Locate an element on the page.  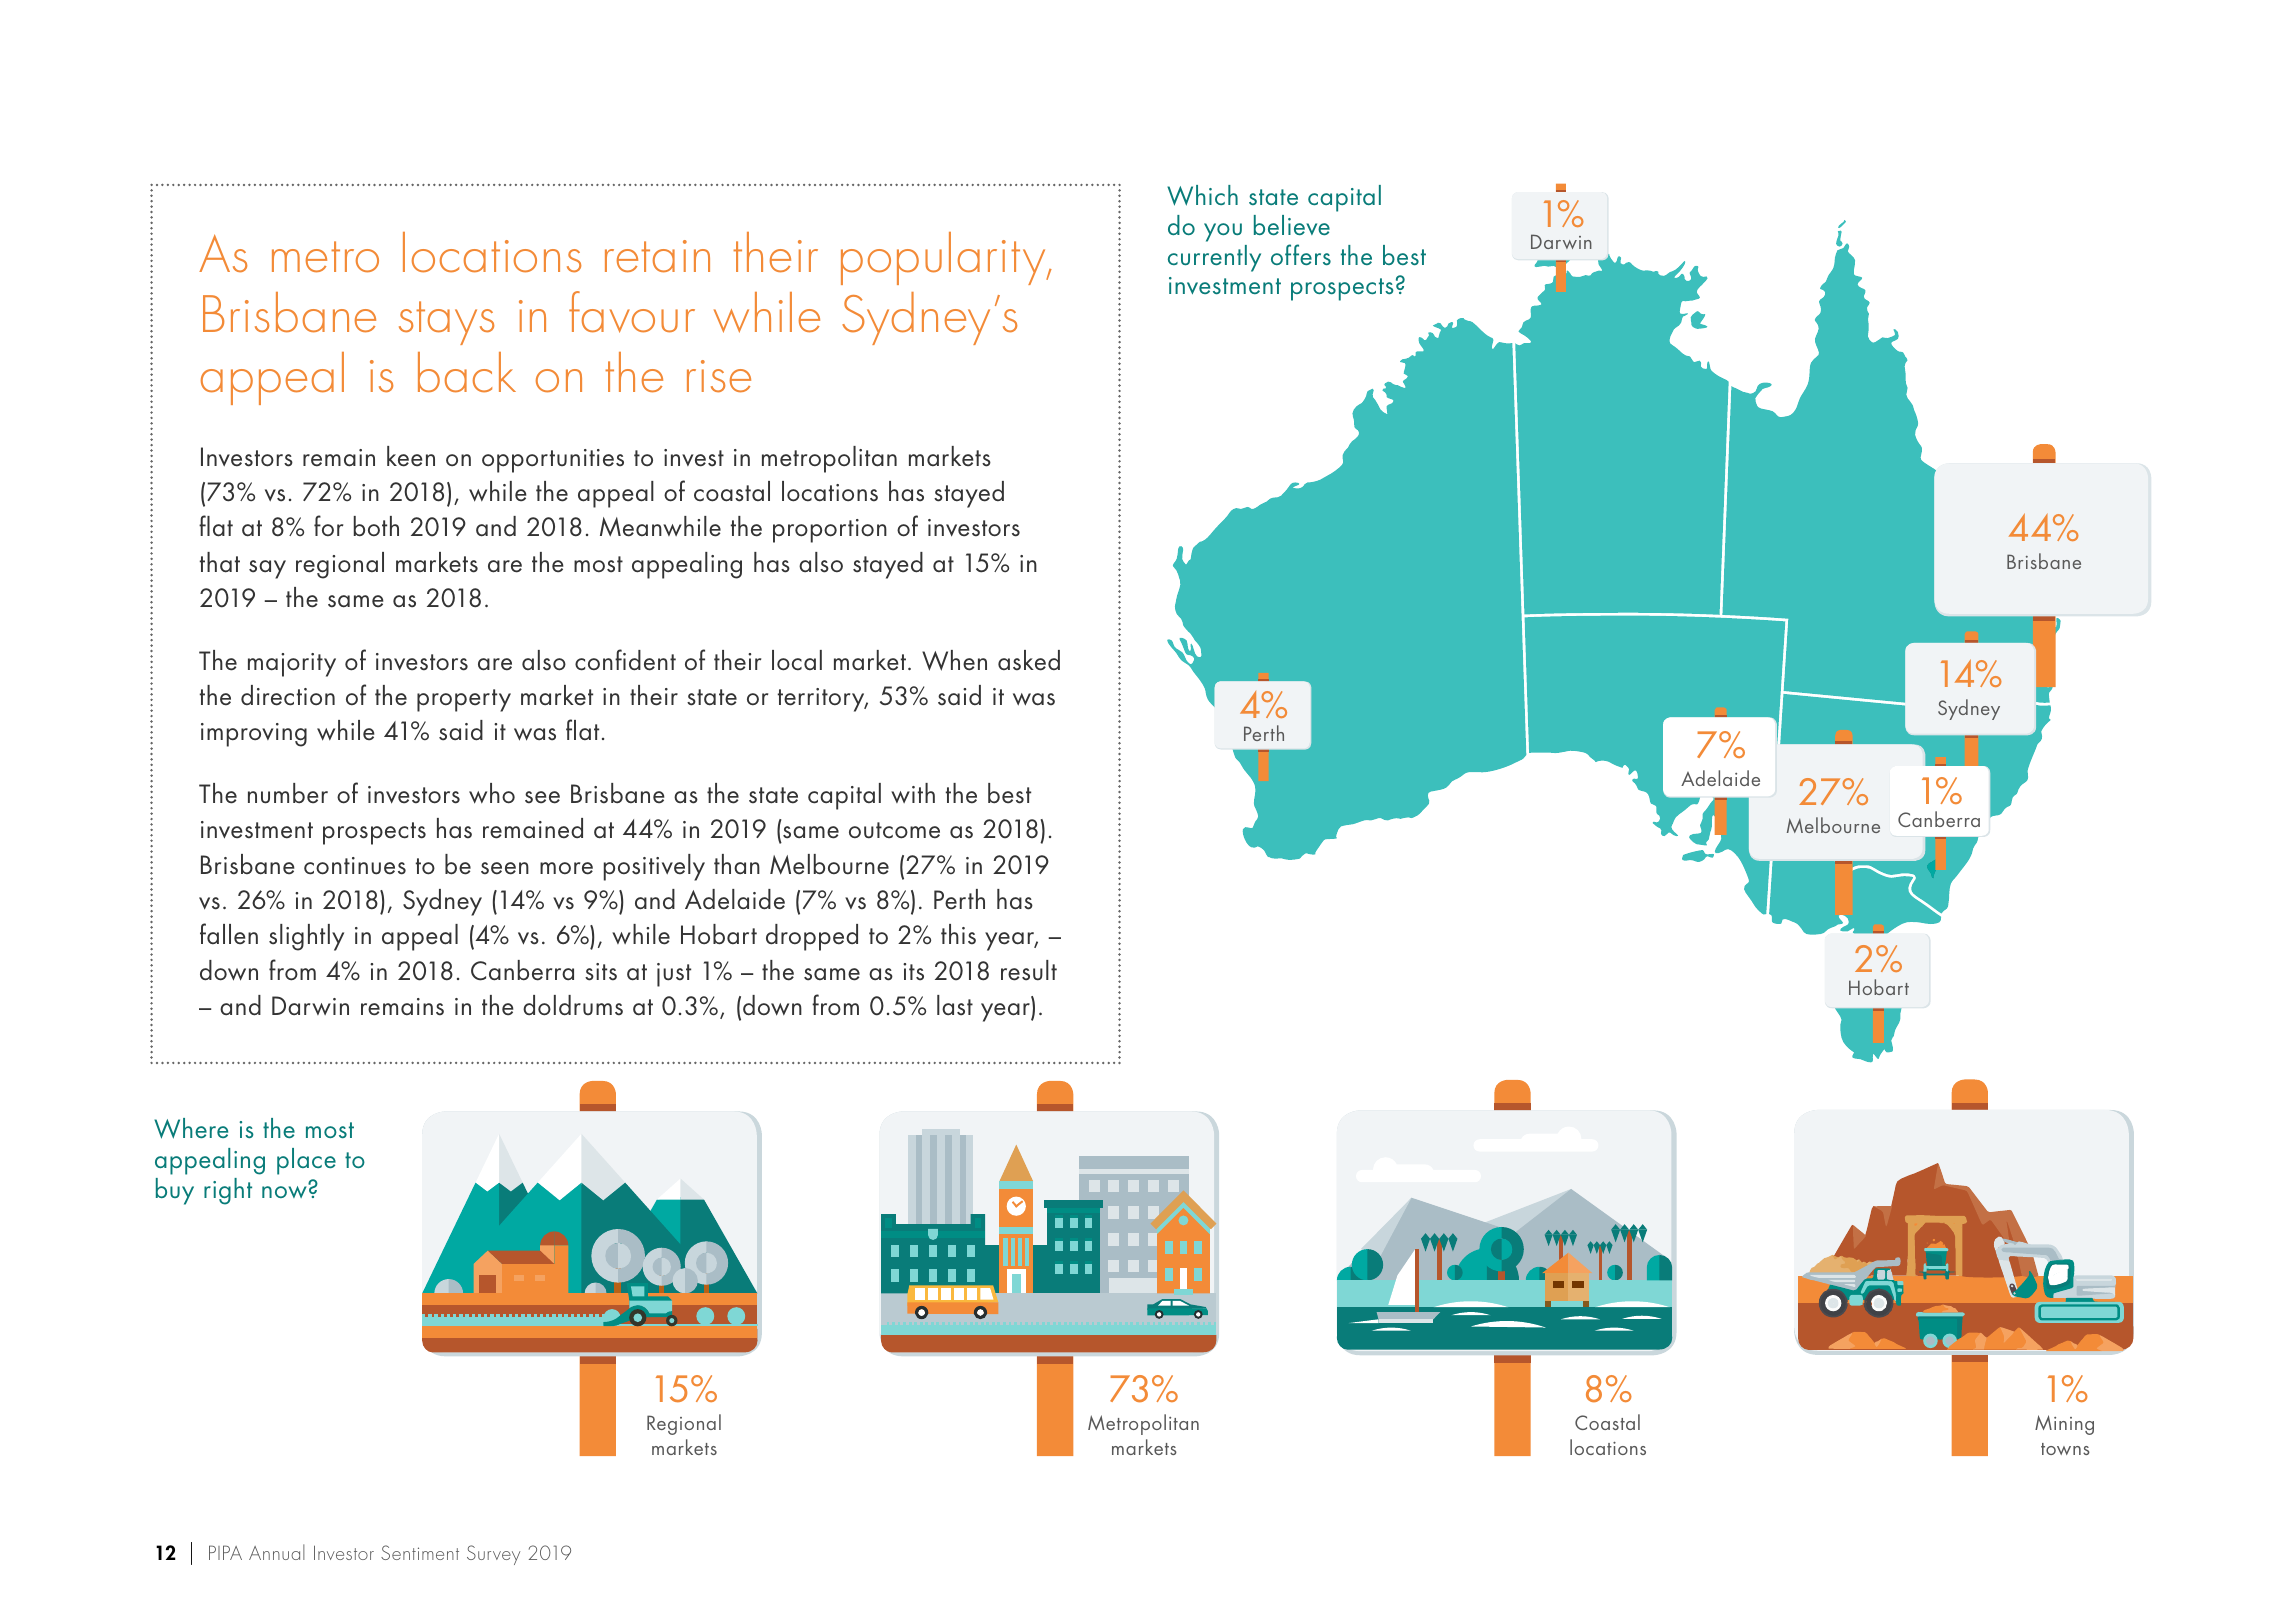
offers is located at coordinates (1301, 254).
